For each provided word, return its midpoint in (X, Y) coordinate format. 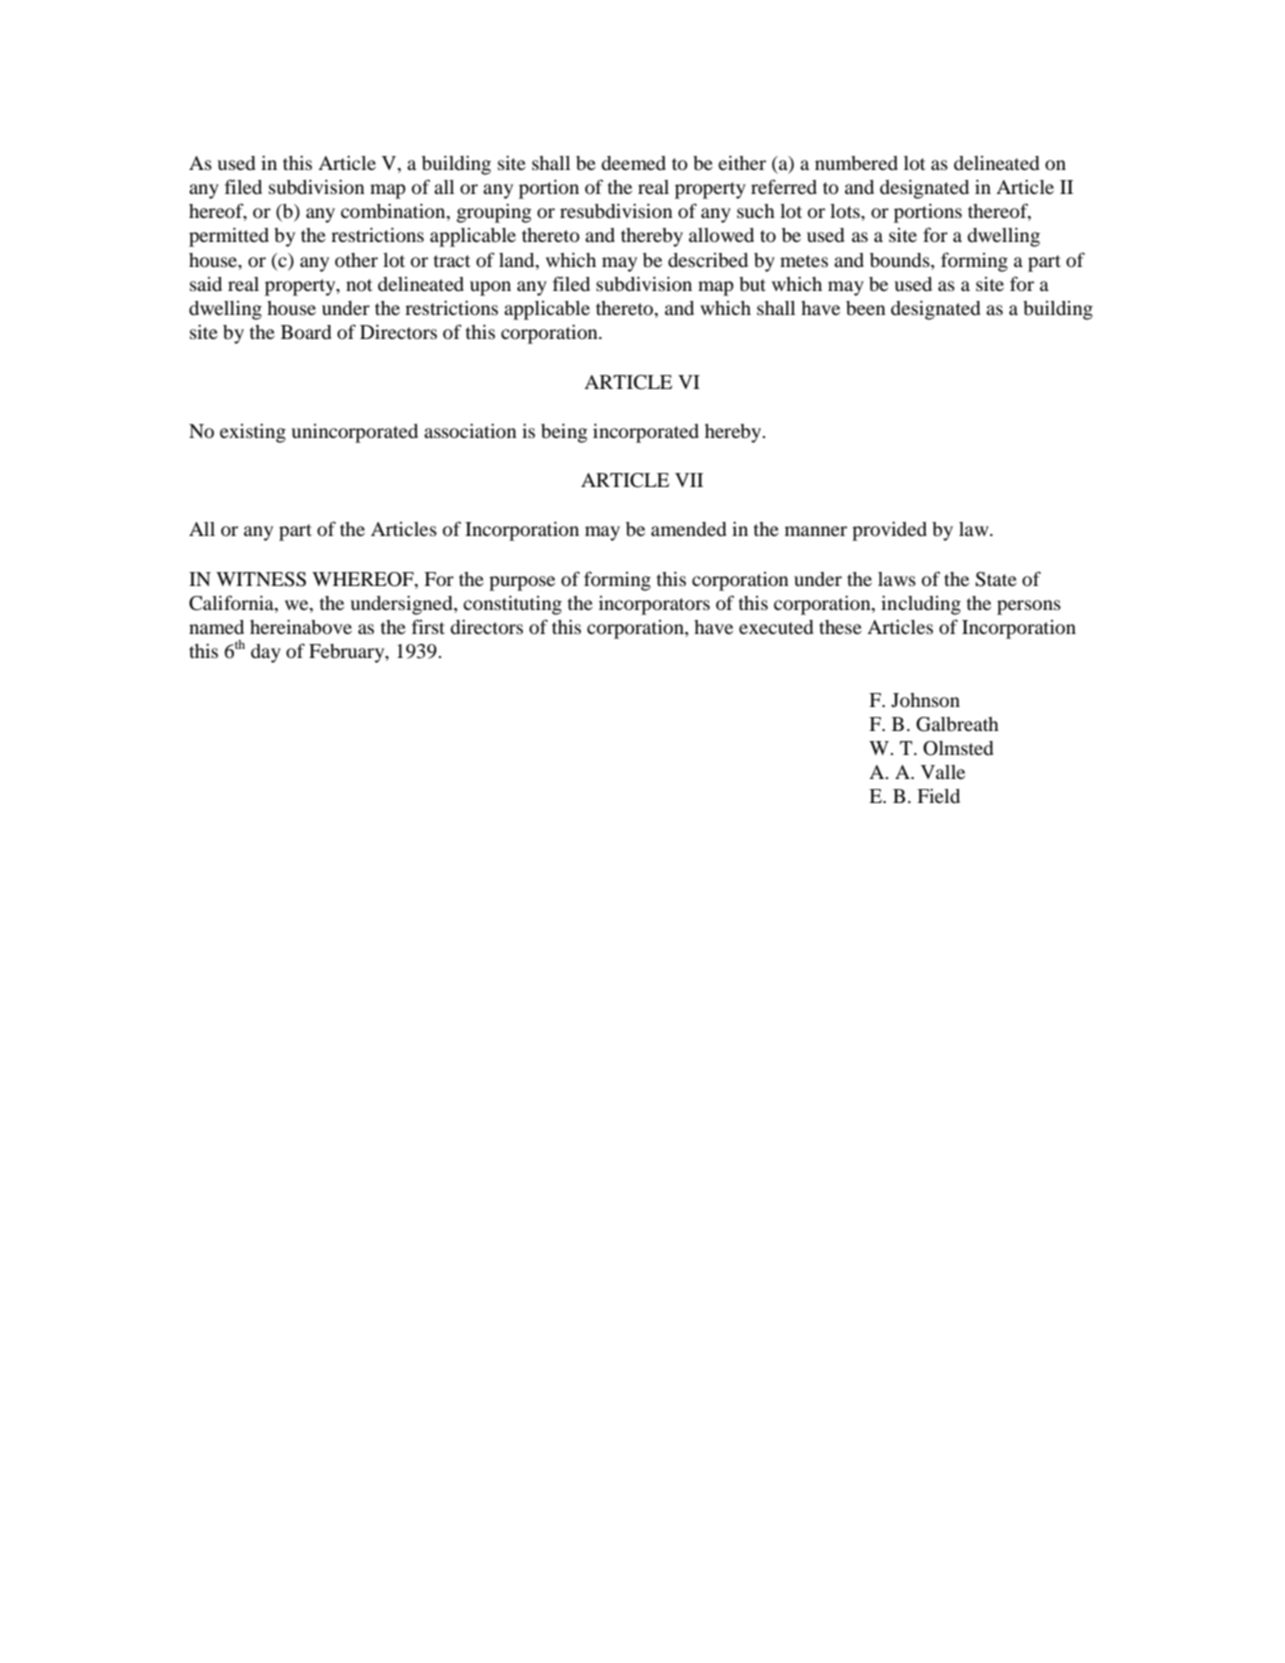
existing (253, 433)
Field (938, 795)
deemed (633, 163)
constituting (512, 605)
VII (689, 480)
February (348, 653)
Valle (943, 772)
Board (306, 332)
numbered (856, 163)
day (266, 653)
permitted (229, 237)
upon (490, 288)
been (866, 308)
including (921, 605)
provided (889, 531)
